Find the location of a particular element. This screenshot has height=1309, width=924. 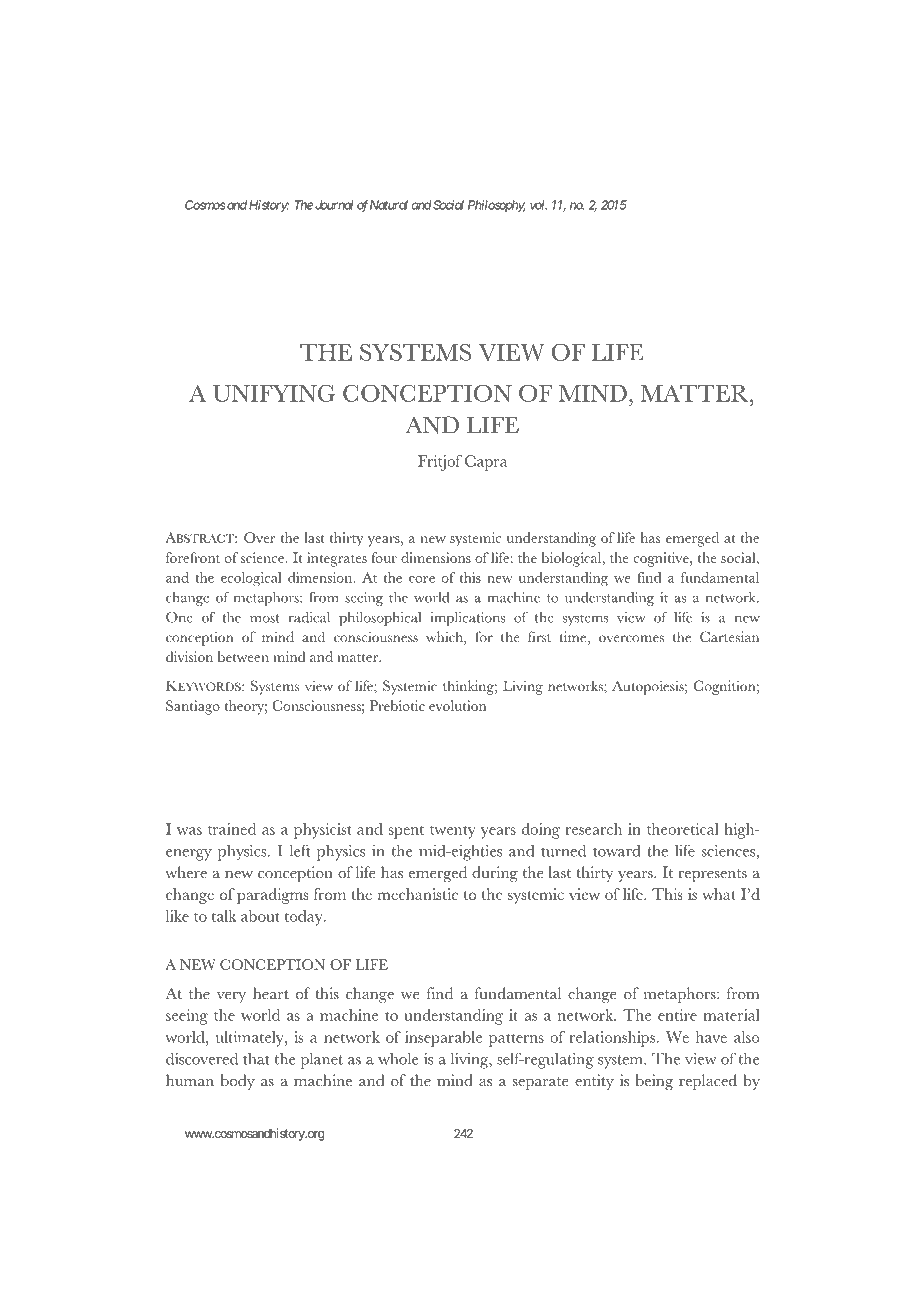

Natural is located at coordinates (388, 205).
